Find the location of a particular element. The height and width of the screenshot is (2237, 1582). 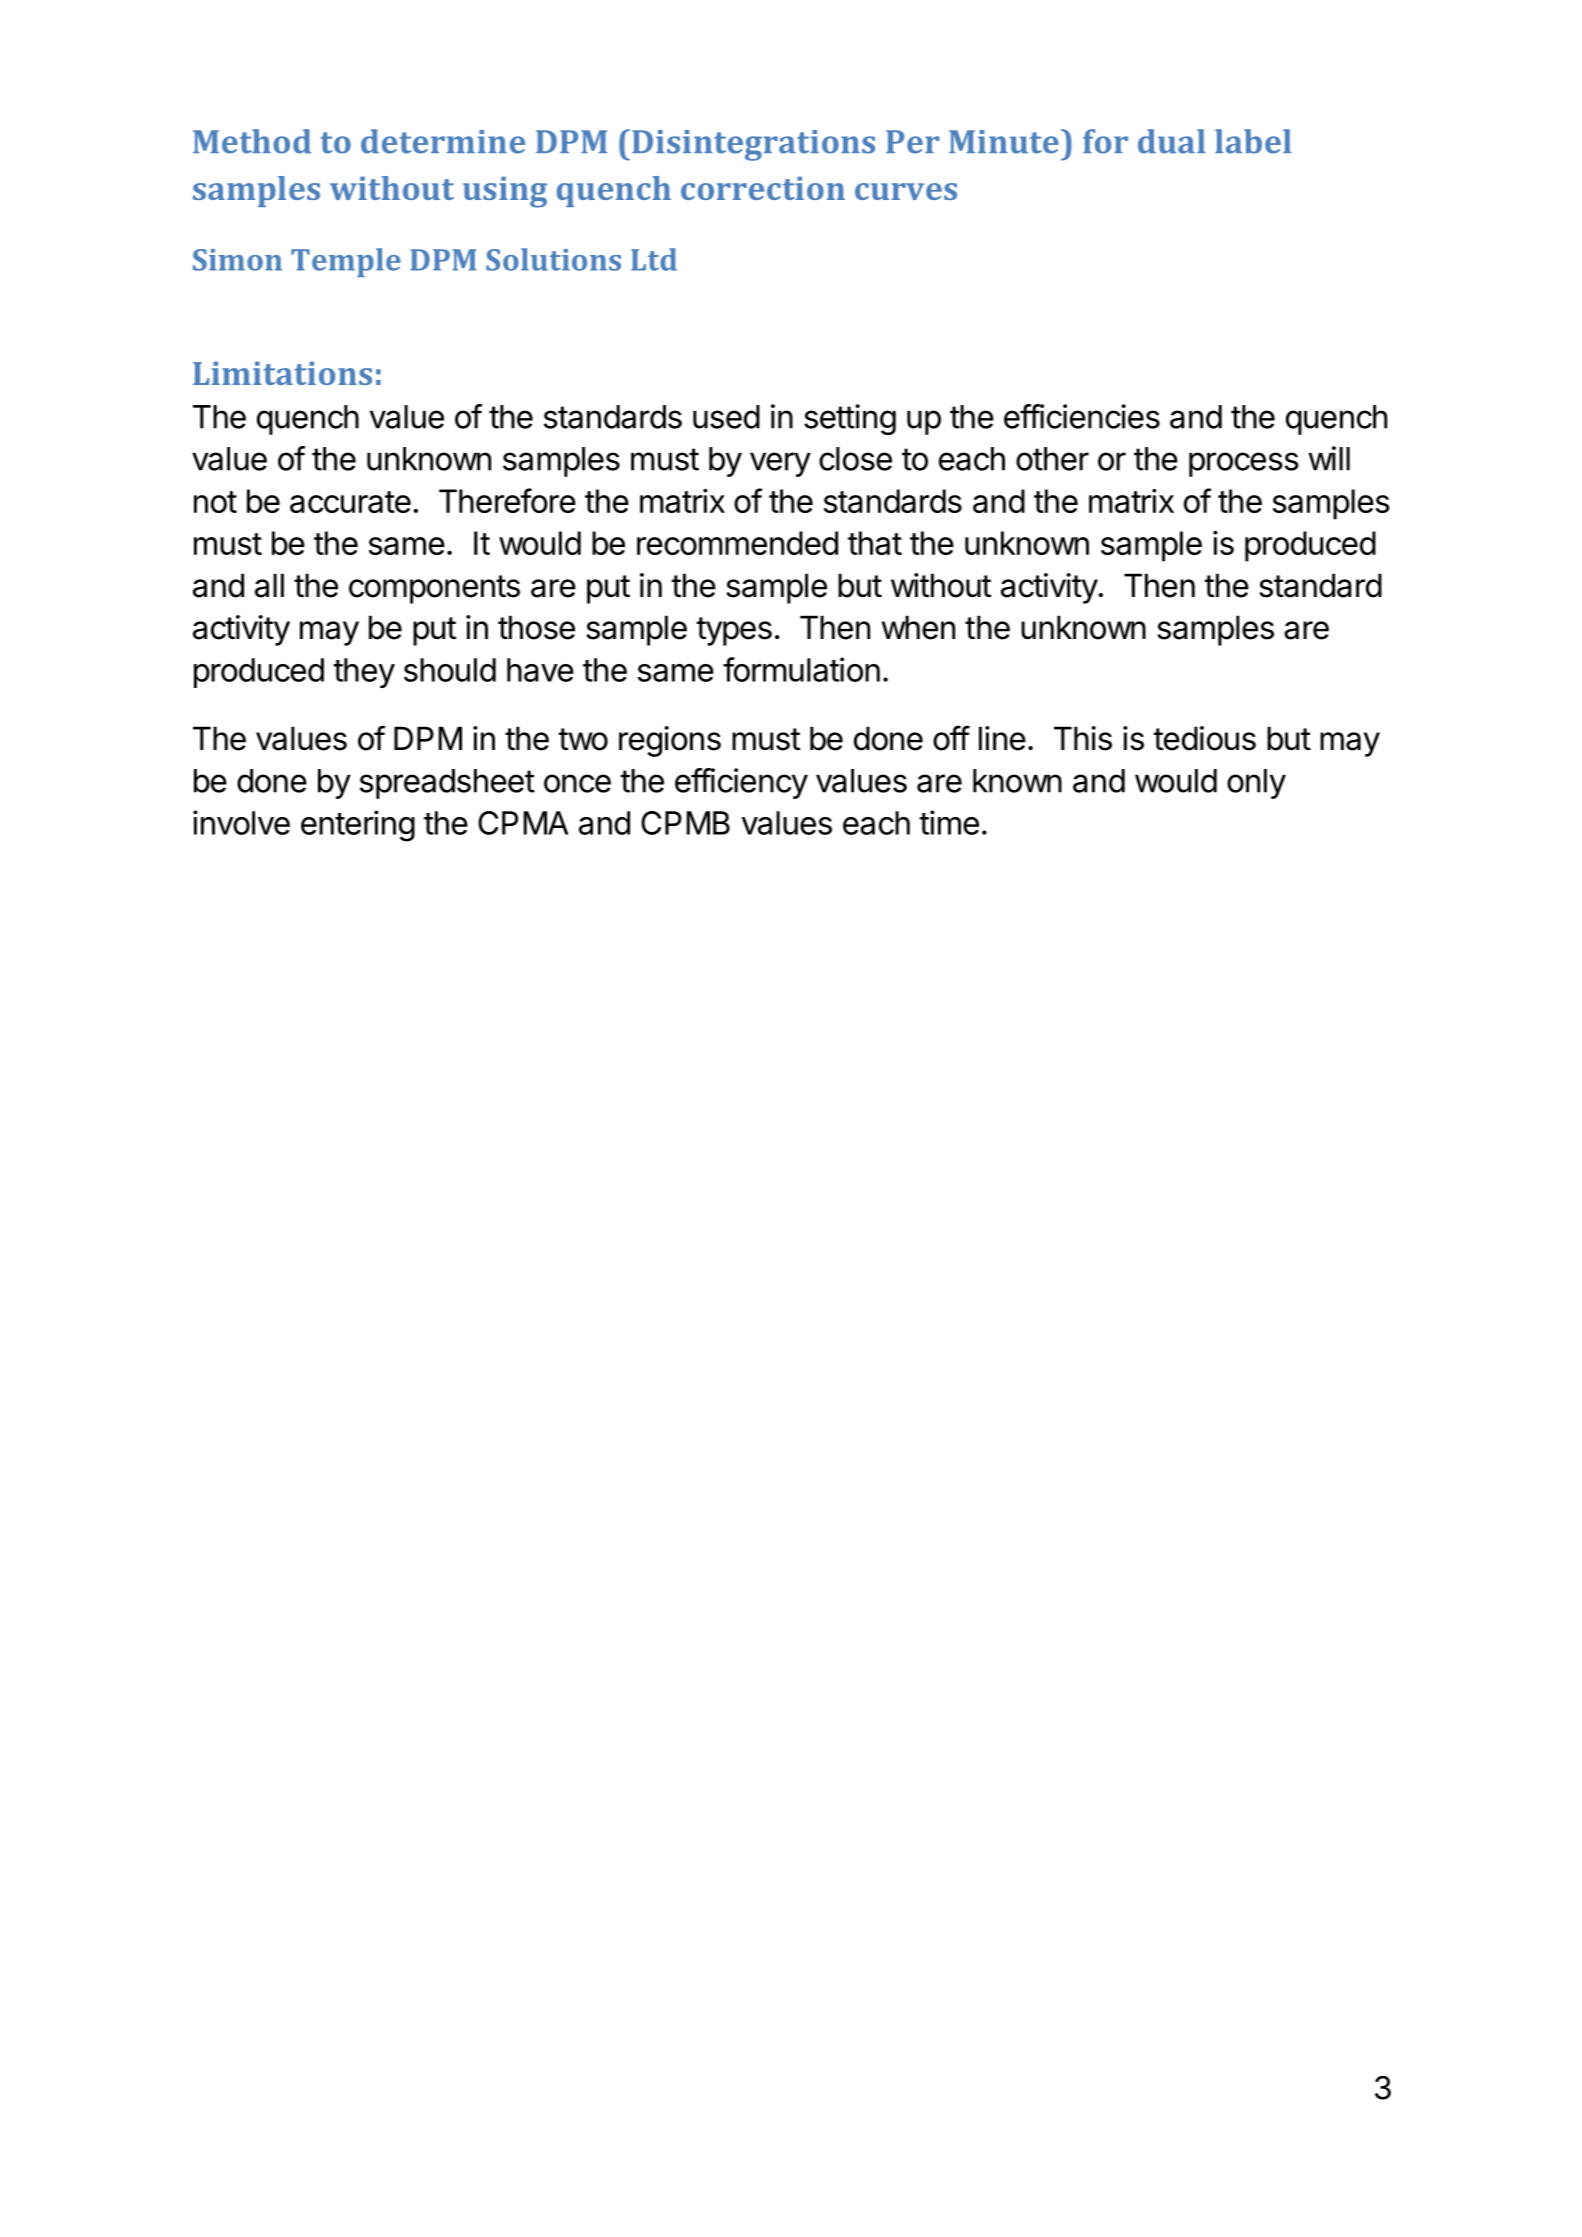

correction is located at coordinates (763, 188).
